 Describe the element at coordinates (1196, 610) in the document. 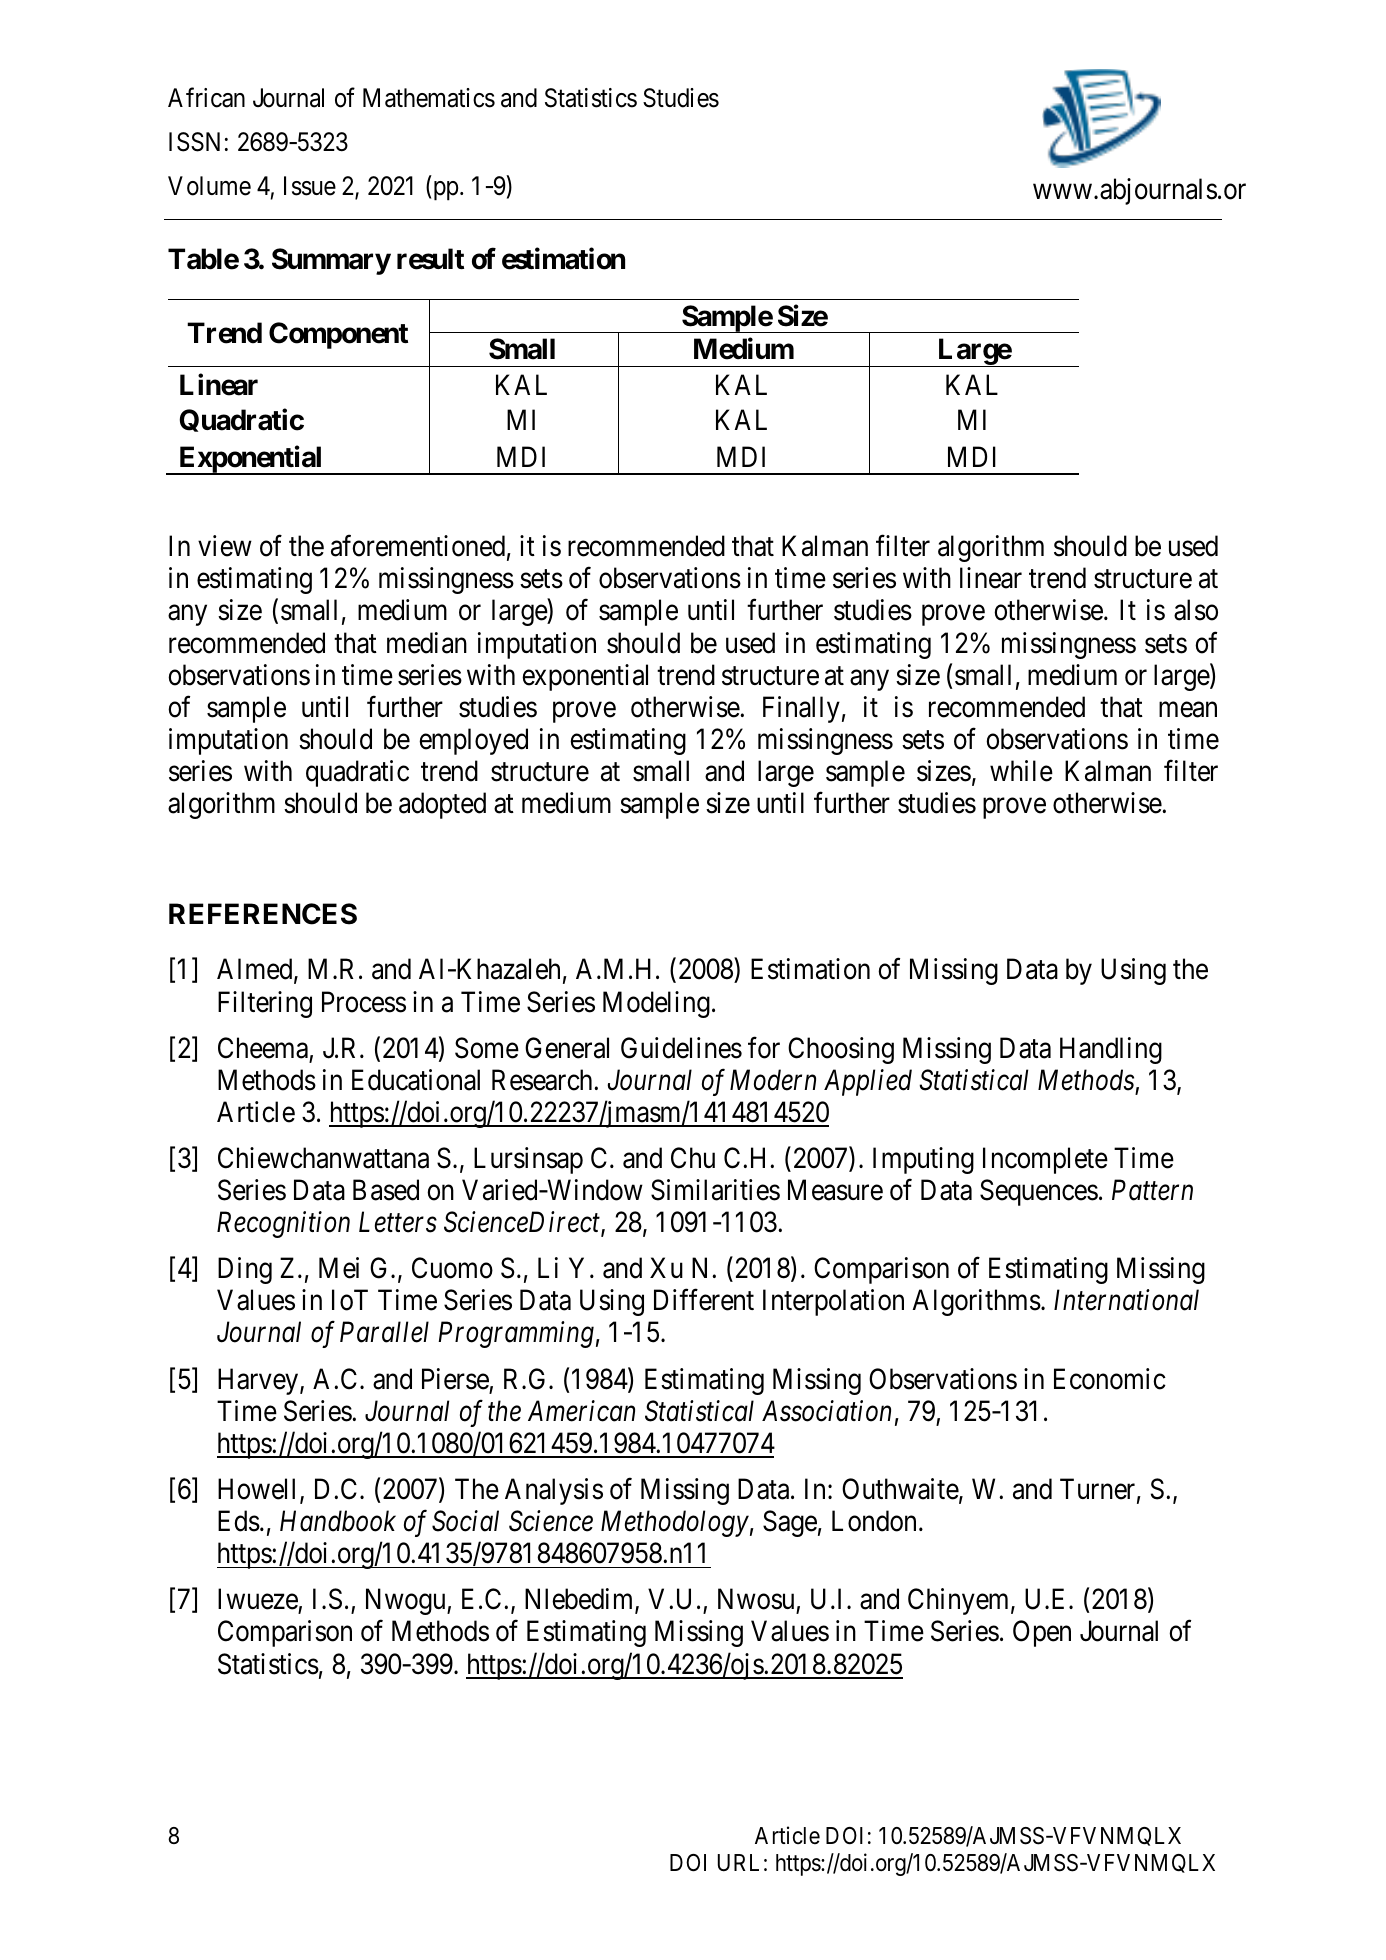

I see `also` at that location.
